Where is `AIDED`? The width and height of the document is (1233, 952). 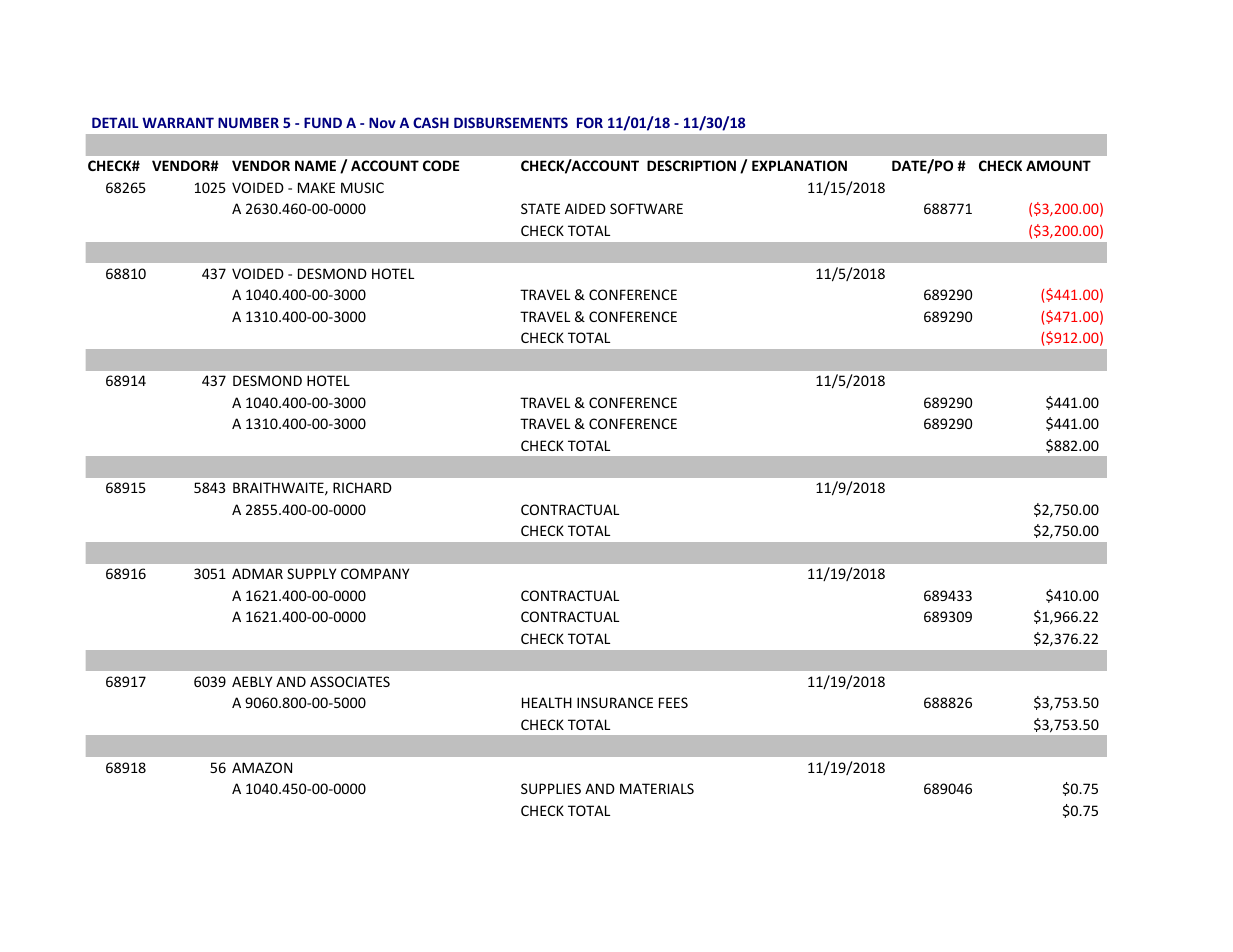 AIDED is located at coordinates (585, 208).
